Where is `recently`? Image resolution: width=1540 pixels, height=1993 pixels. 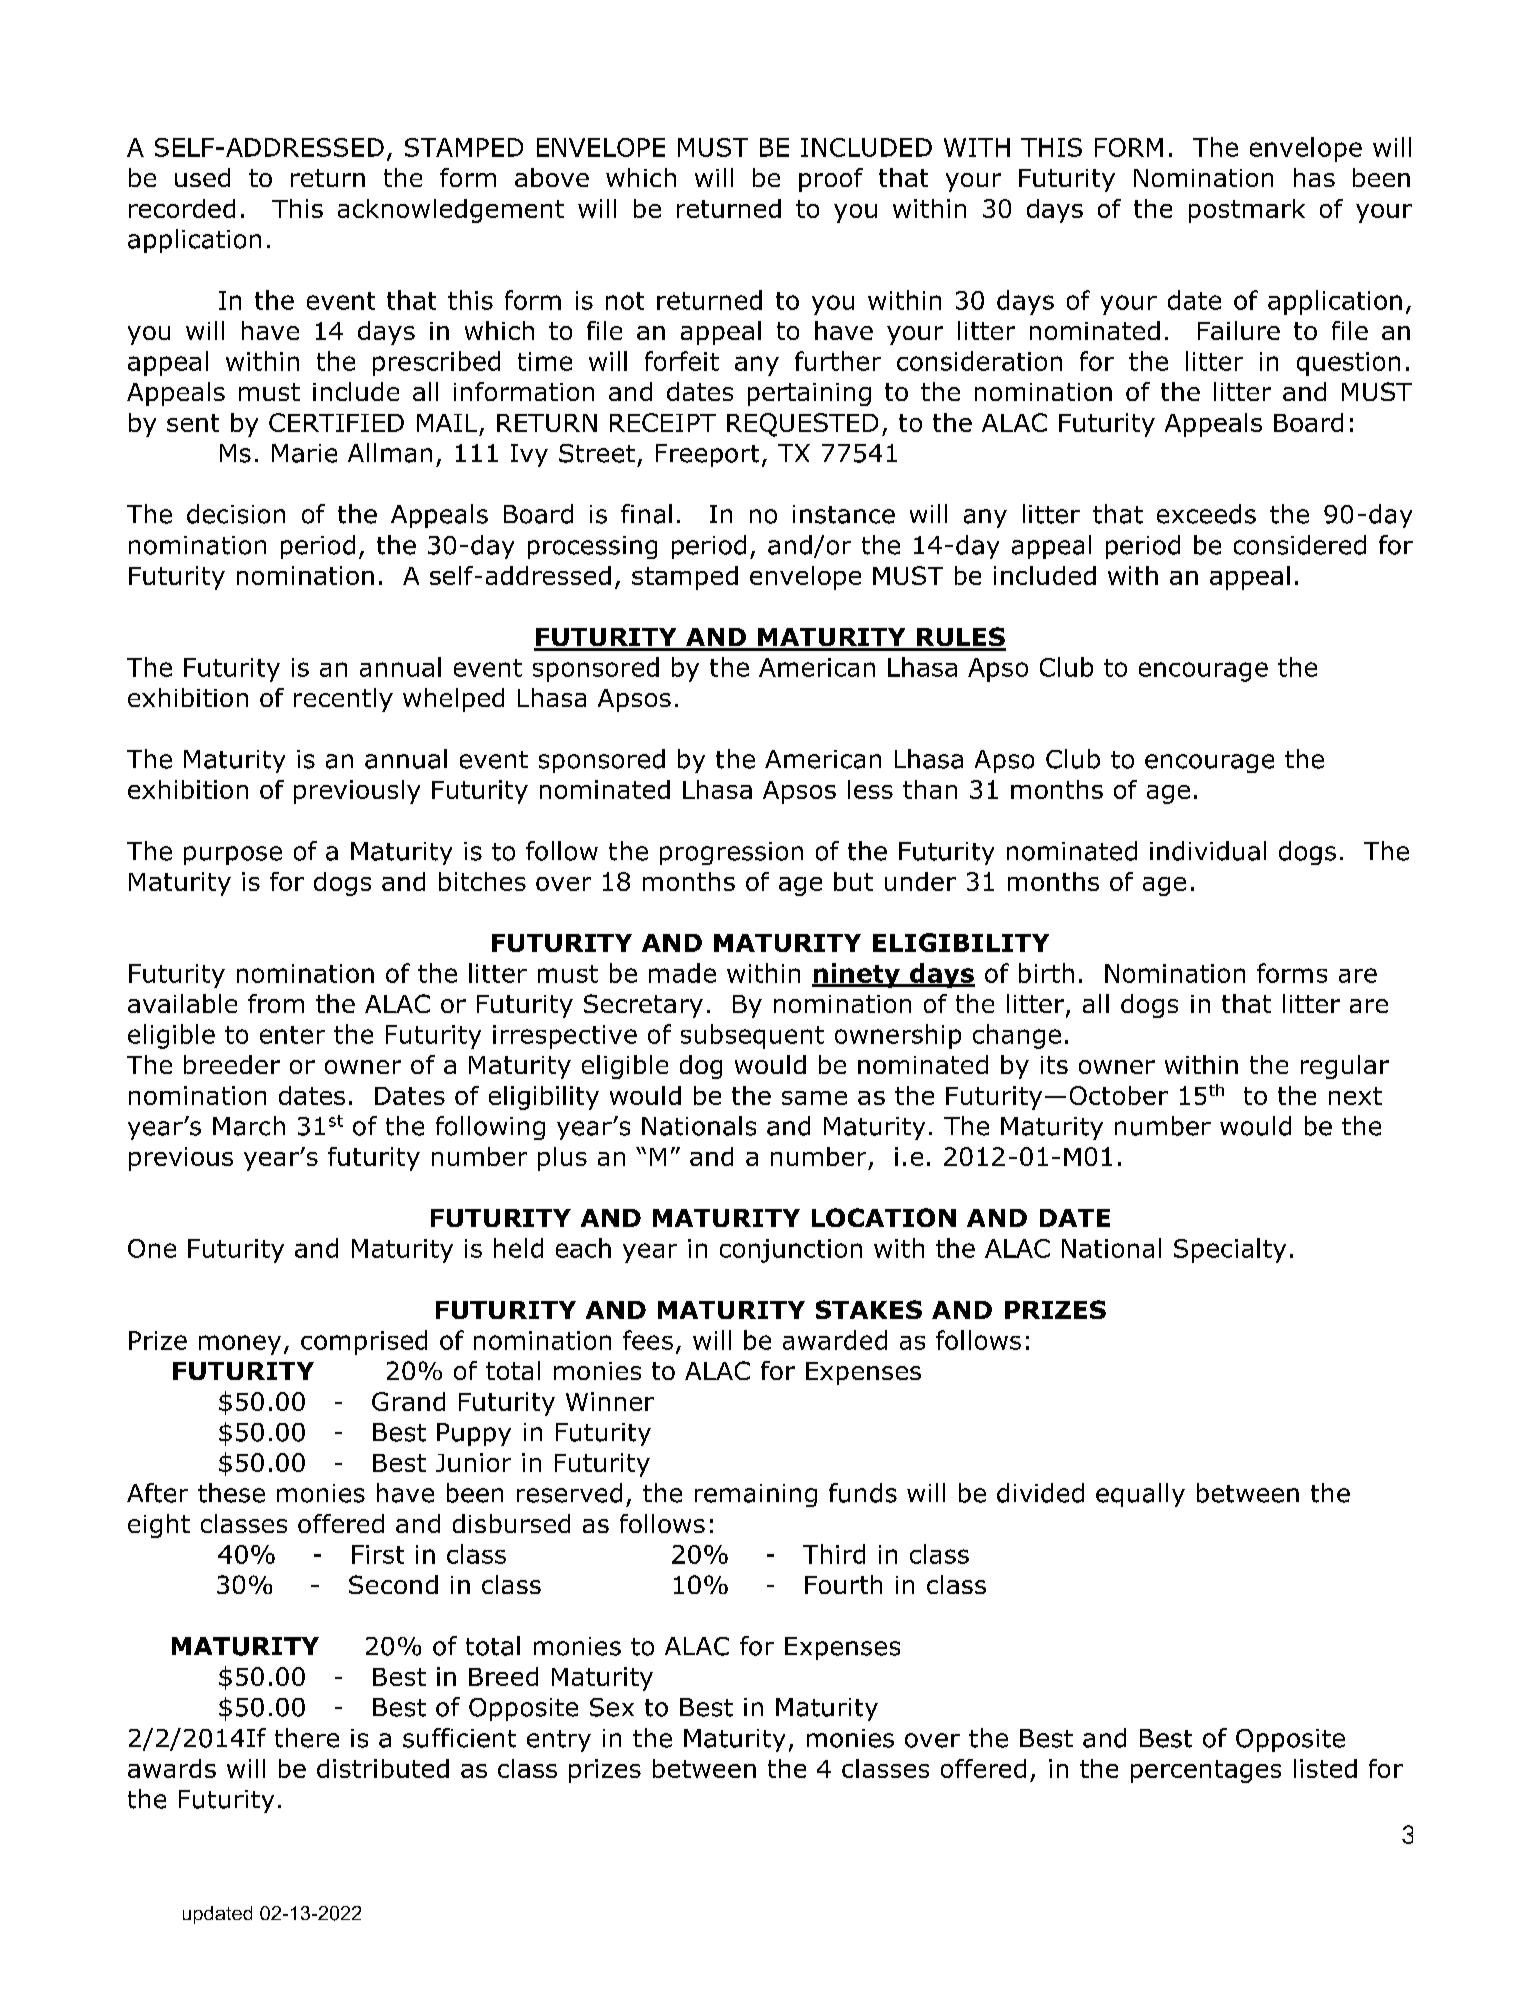 recently is located at coordinates (343, 700).
